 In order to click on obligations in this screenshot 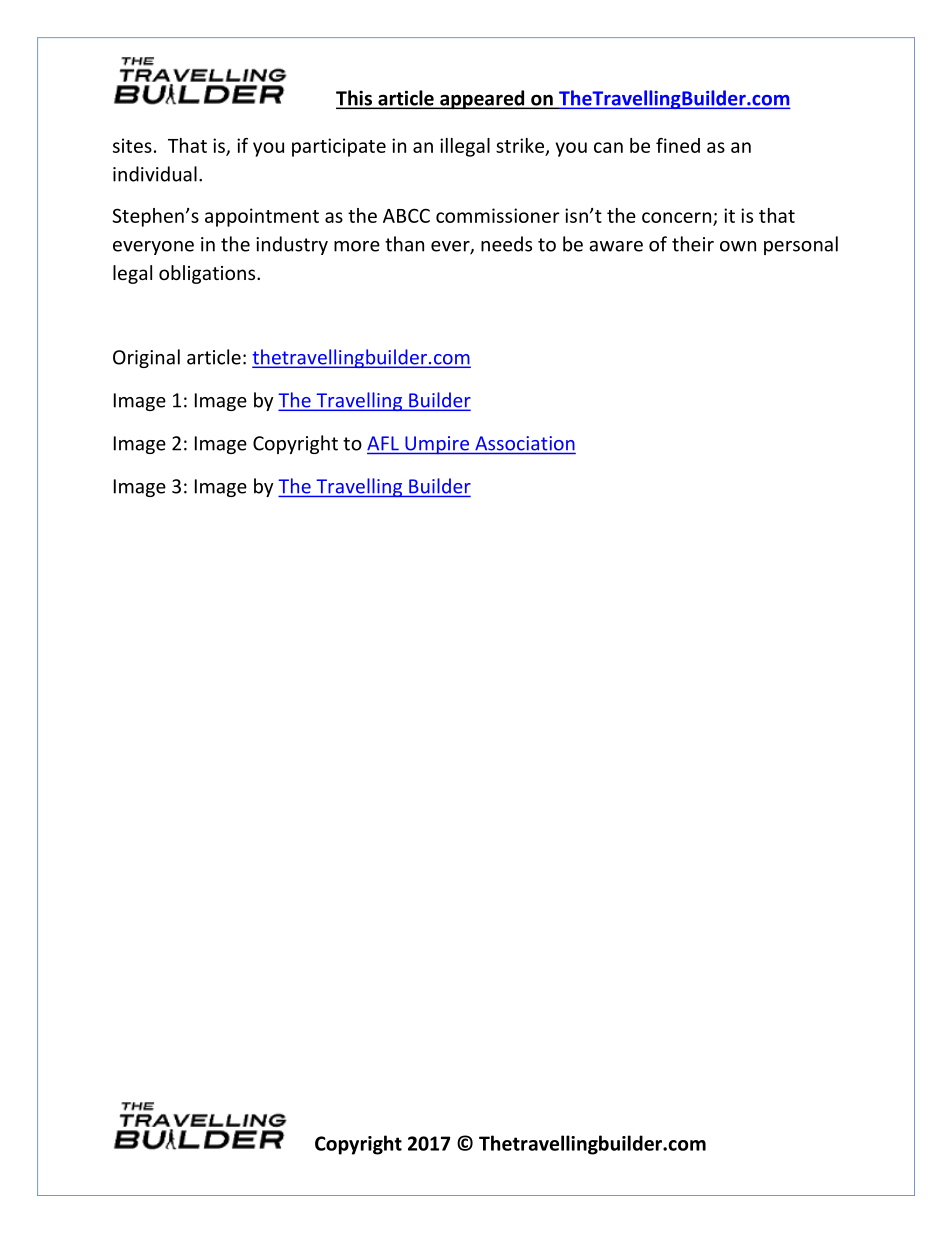, I will do `click(208, 274)`.
